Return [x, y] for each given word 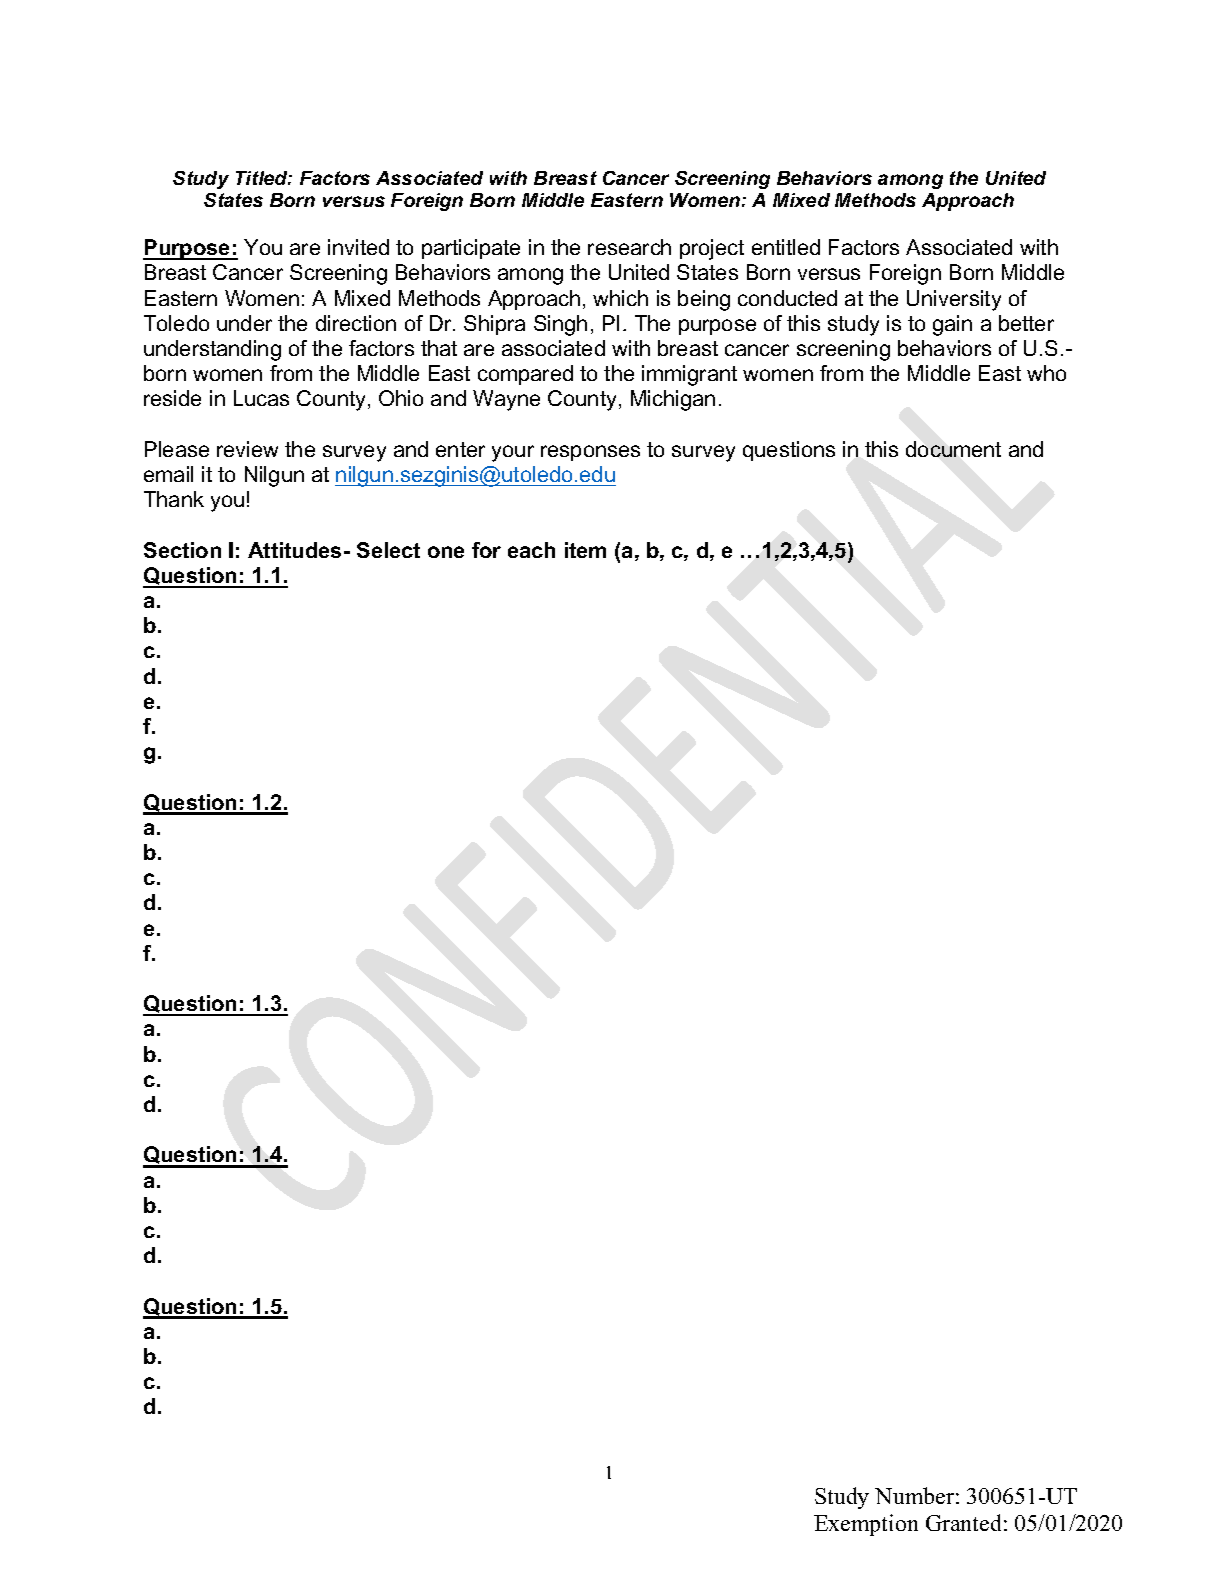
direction [356, 323]
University [954, 300]
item [585, 550]
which [620, 298]
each [531, 550]
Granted [963, 1522]
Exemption [866, 1525]
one [446, 552]
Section [182, 550]
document [953, 449]
